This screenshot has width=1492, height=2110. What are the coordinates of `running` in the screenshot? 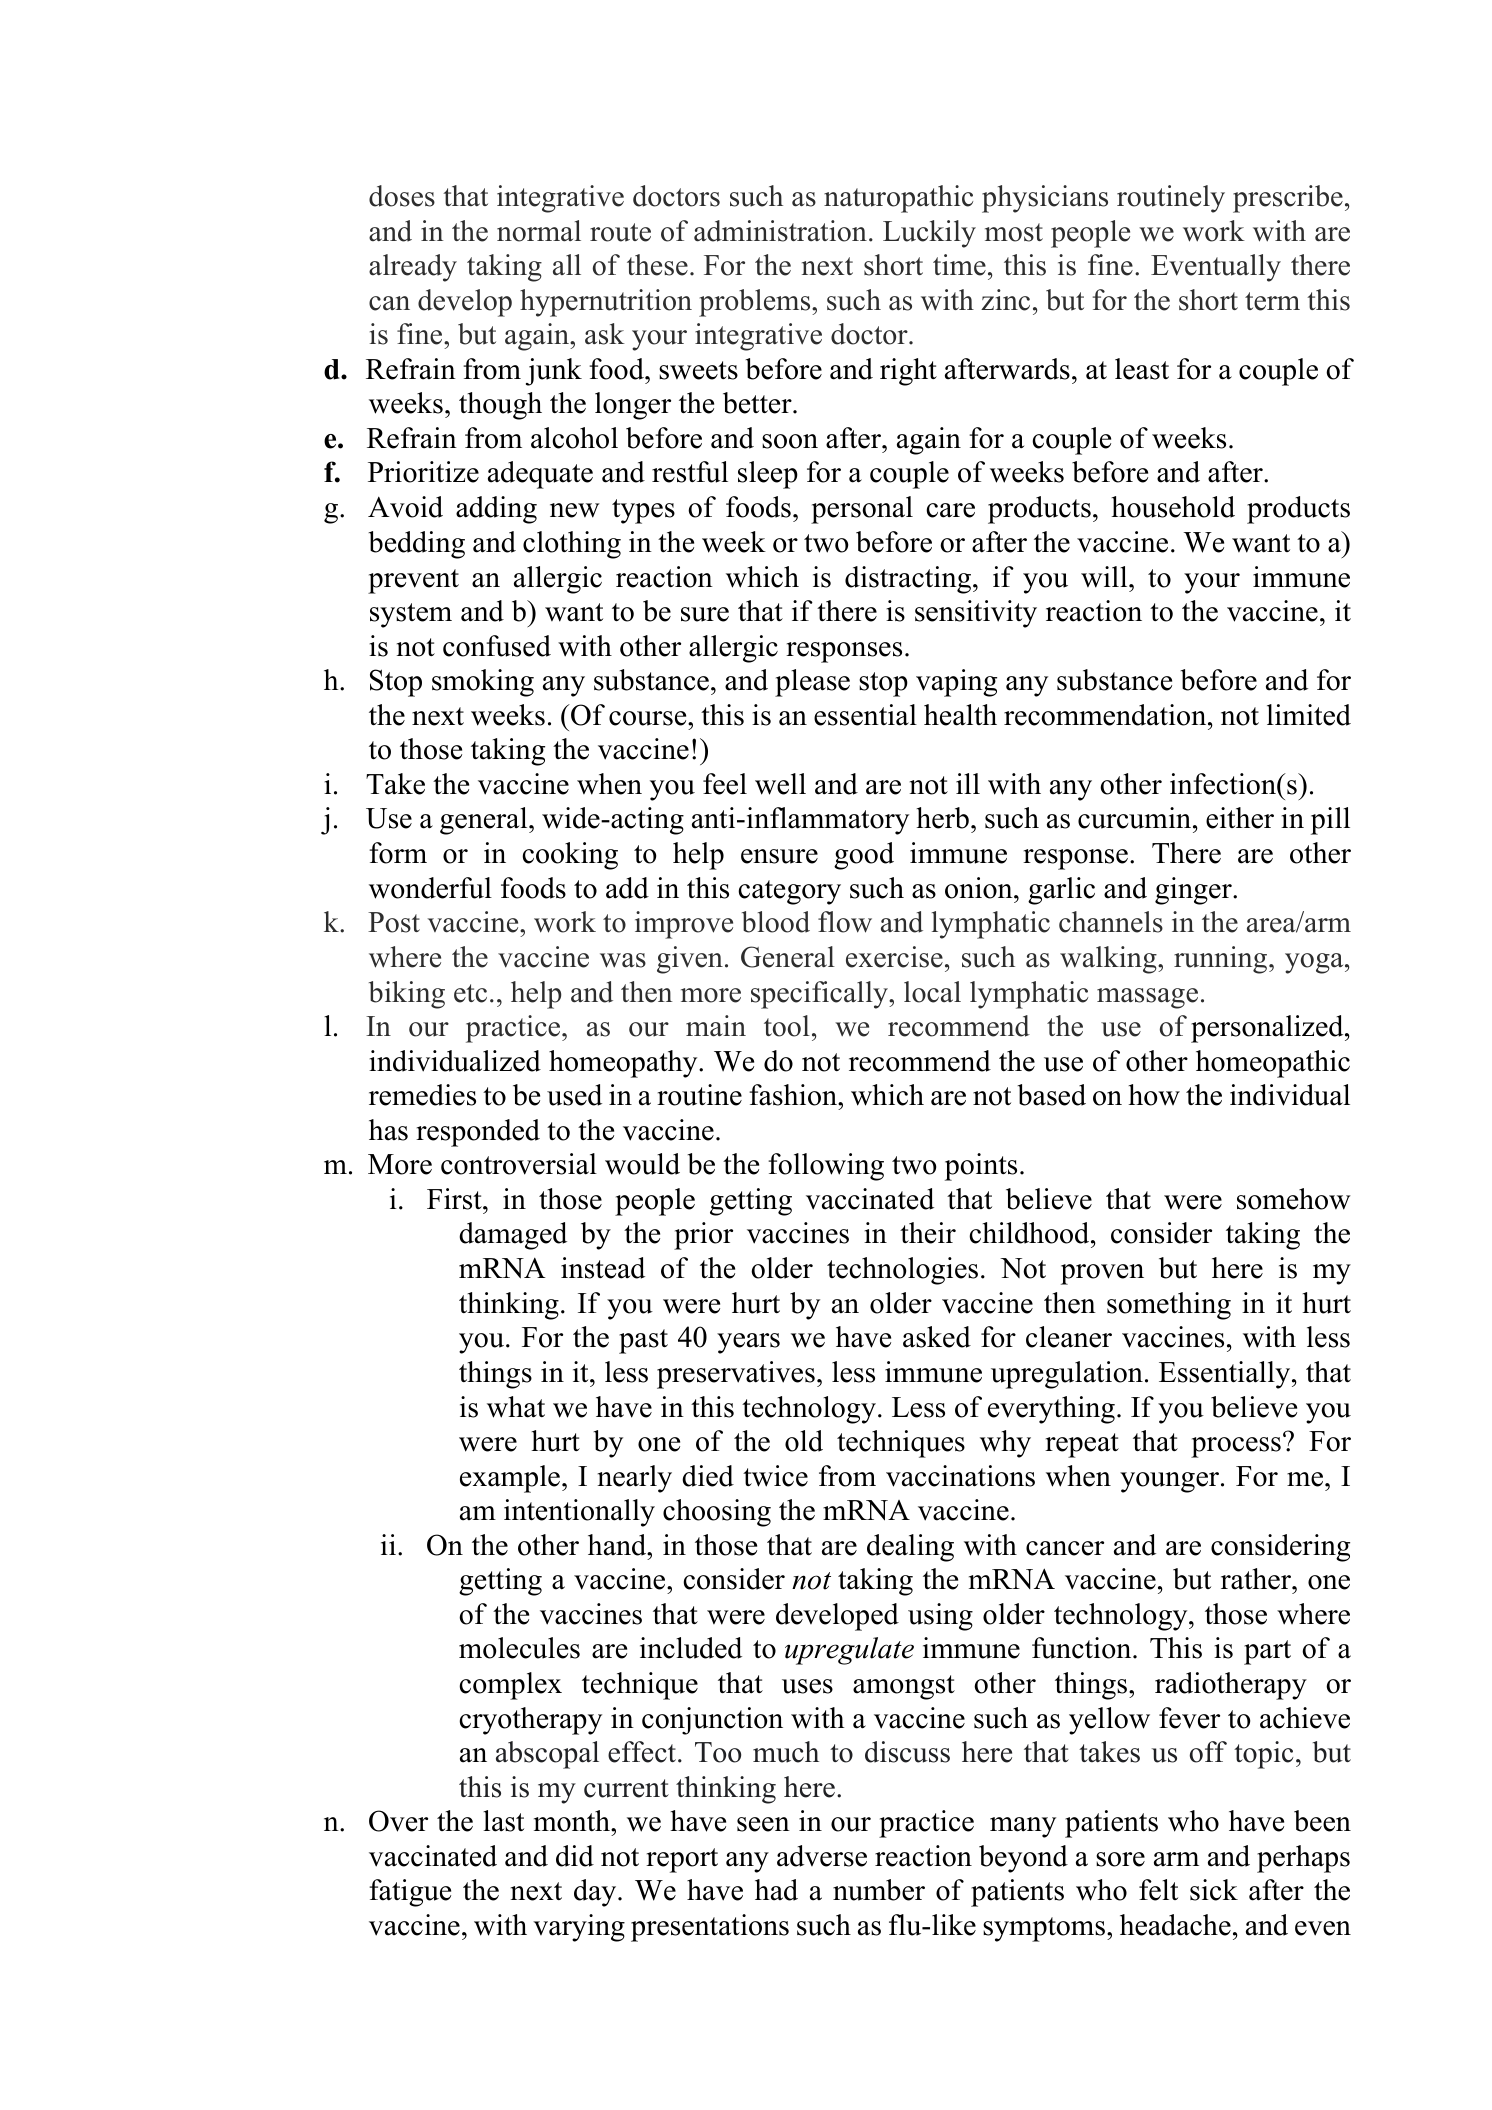 It's located at (1222, 960).
